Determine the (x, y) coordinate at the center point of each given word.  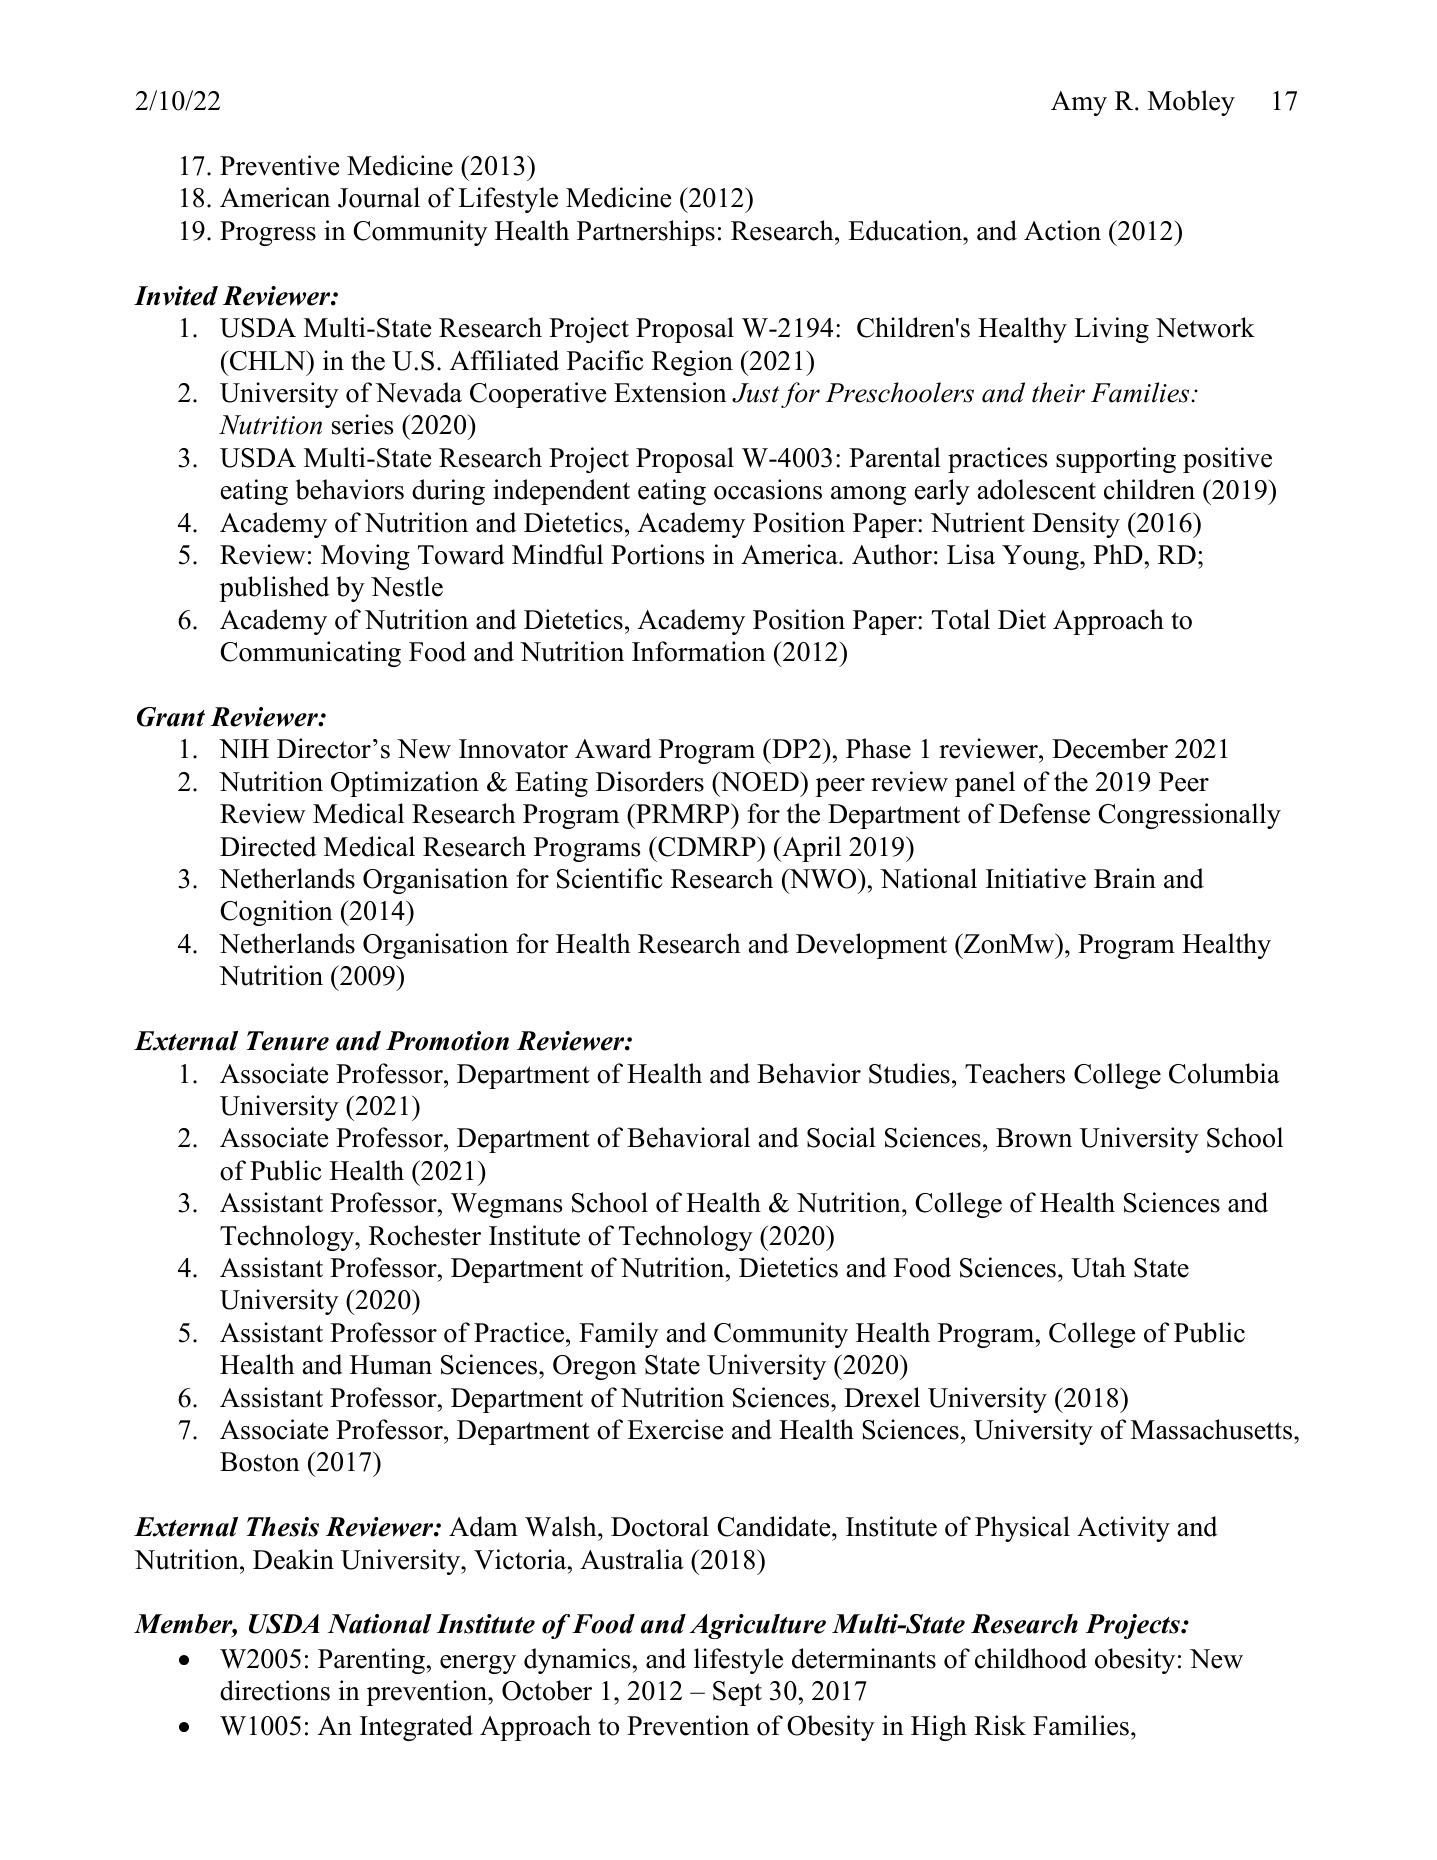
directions (275, 1690)
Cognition (276, 913)
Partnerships (646, 233)
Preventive (279, 165)
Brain (1125, 878)
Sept (737, 1693)
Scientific (610, 878)
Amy (1079, 103)
